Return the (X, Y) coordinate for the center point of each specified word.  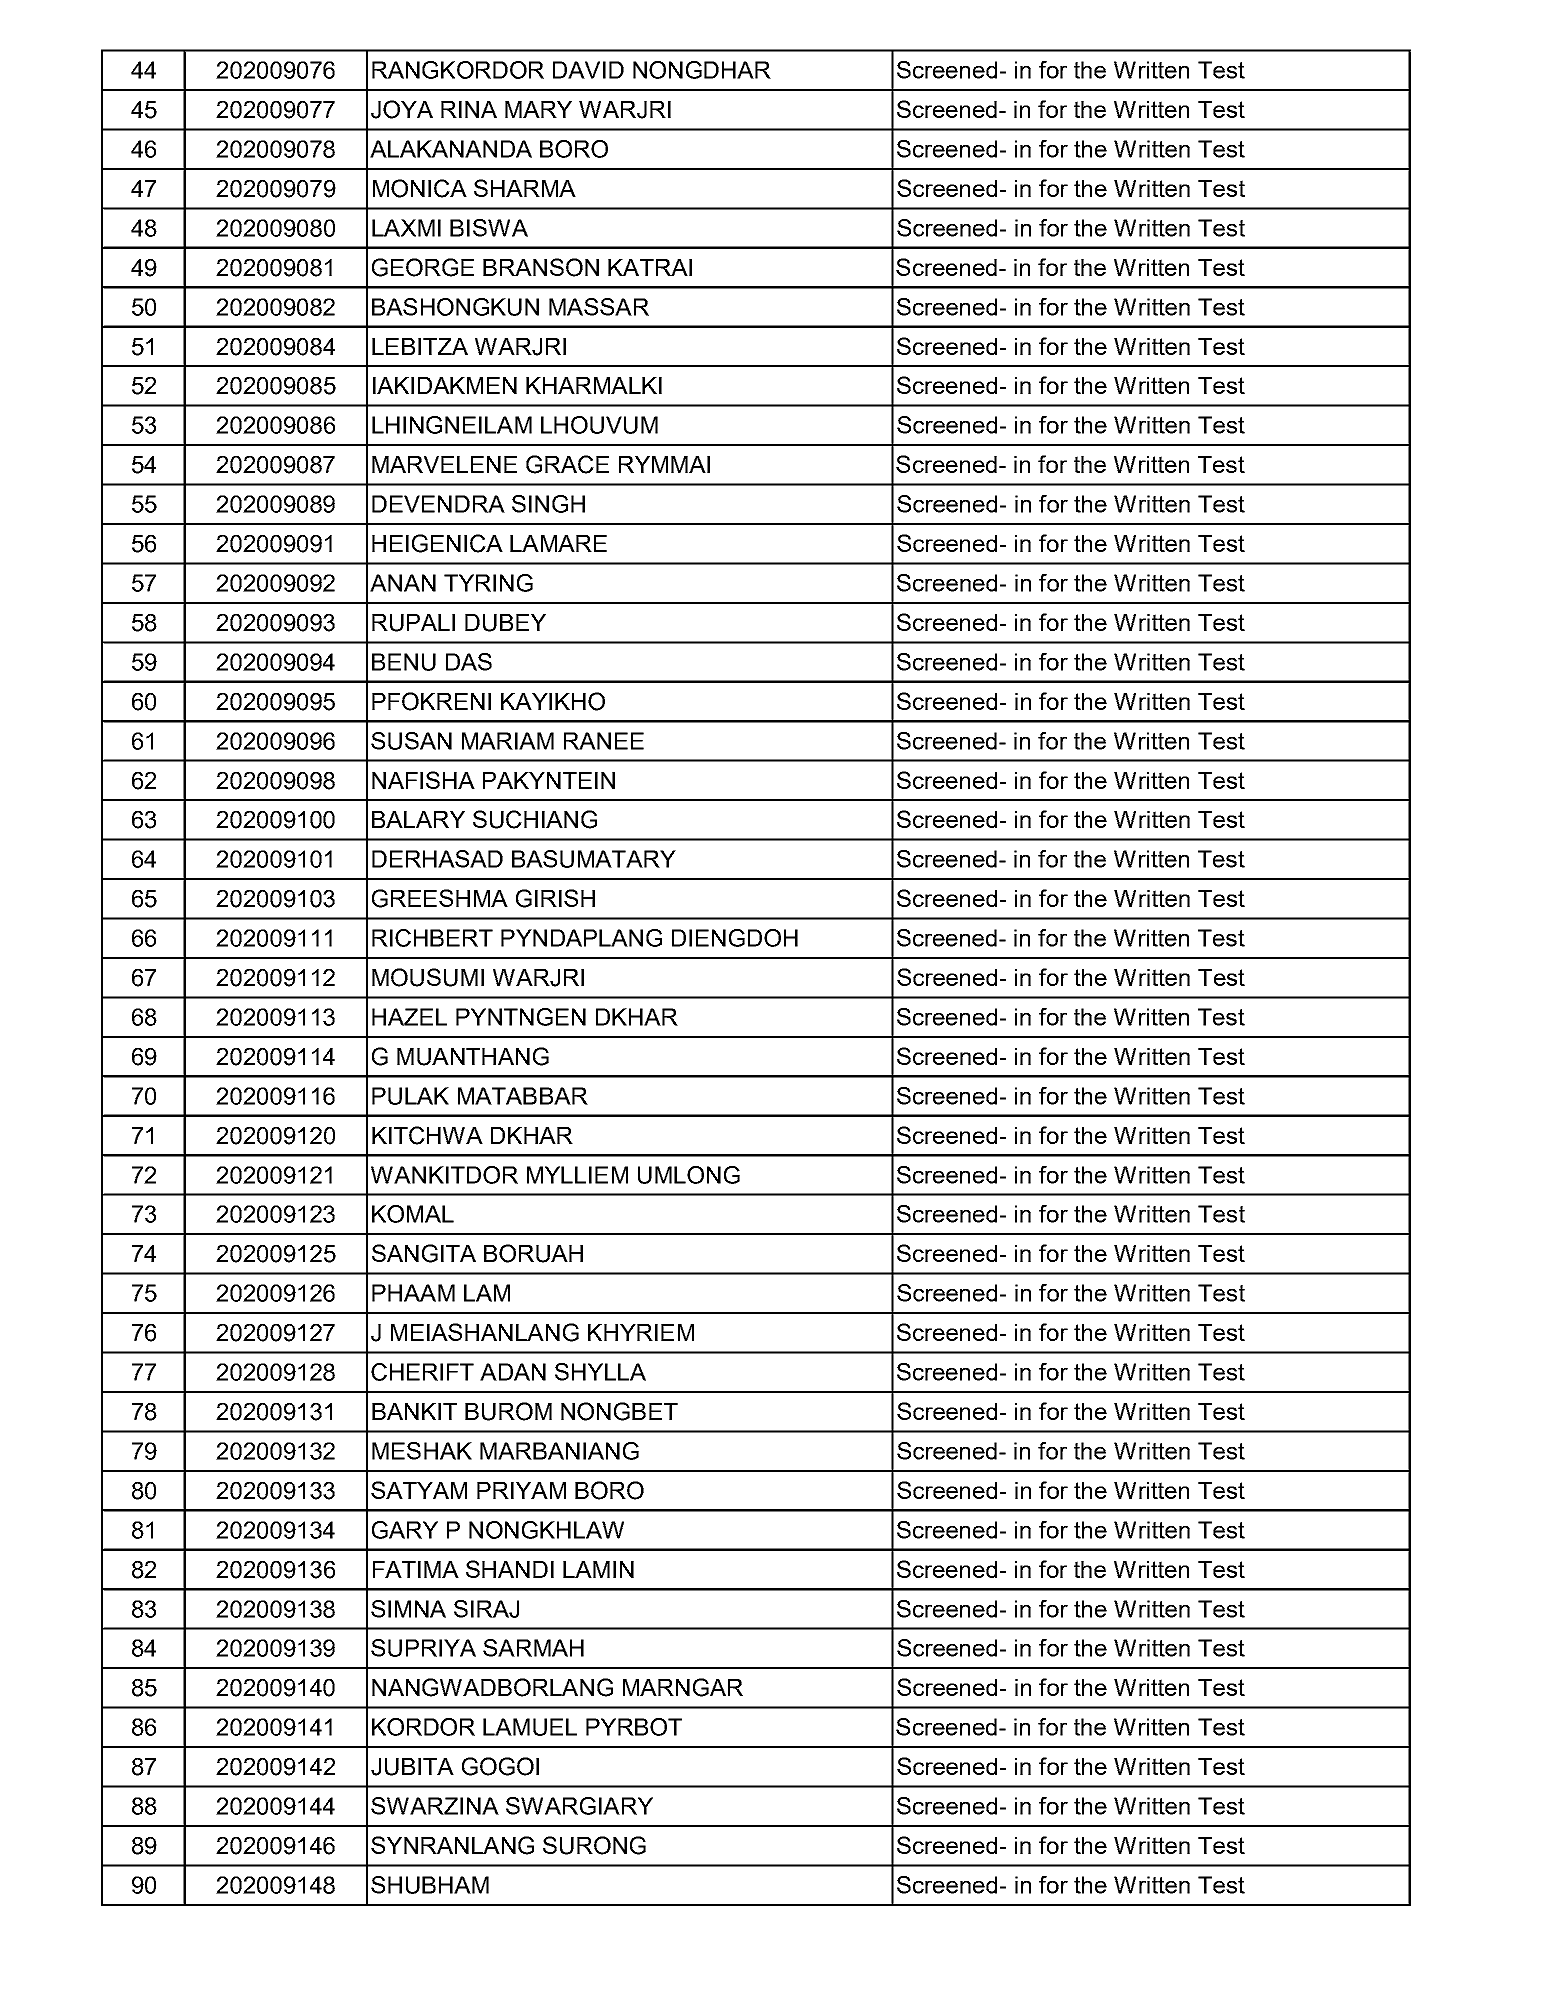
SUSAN (411, 741)
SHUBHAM (430, 1885)
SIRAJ (486, 1609)
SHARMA (525, 188)
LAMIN (598, 1569)
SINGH (548, 504)
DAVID (588, 70)
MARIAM (508, 741)
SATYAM (419, 1490)
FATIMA (416, 1569)
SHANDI (510, 1569)
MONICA (420, 188)
